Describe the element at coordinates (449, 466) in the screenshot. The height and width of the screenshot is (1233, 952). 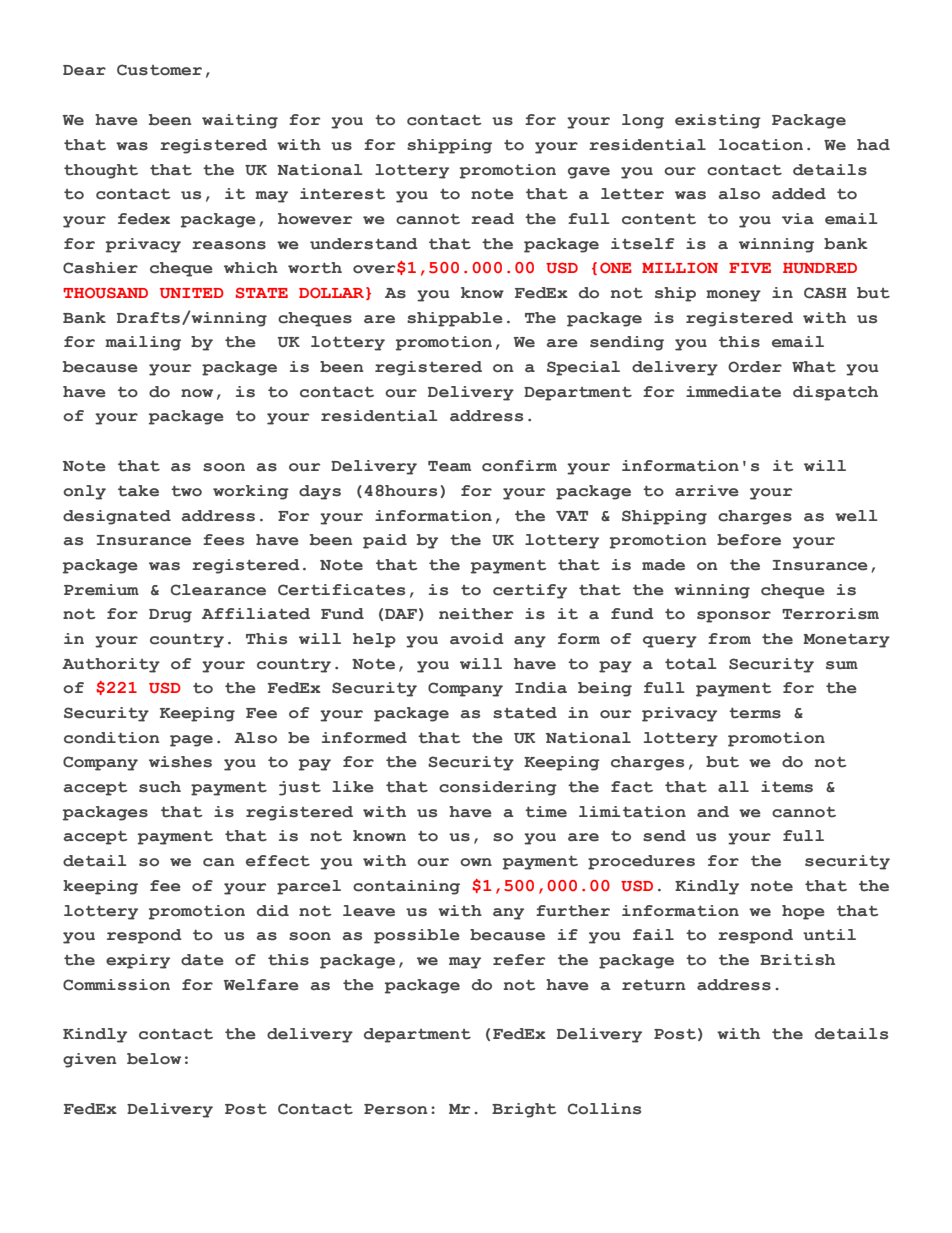
I see `Team` at that location.
